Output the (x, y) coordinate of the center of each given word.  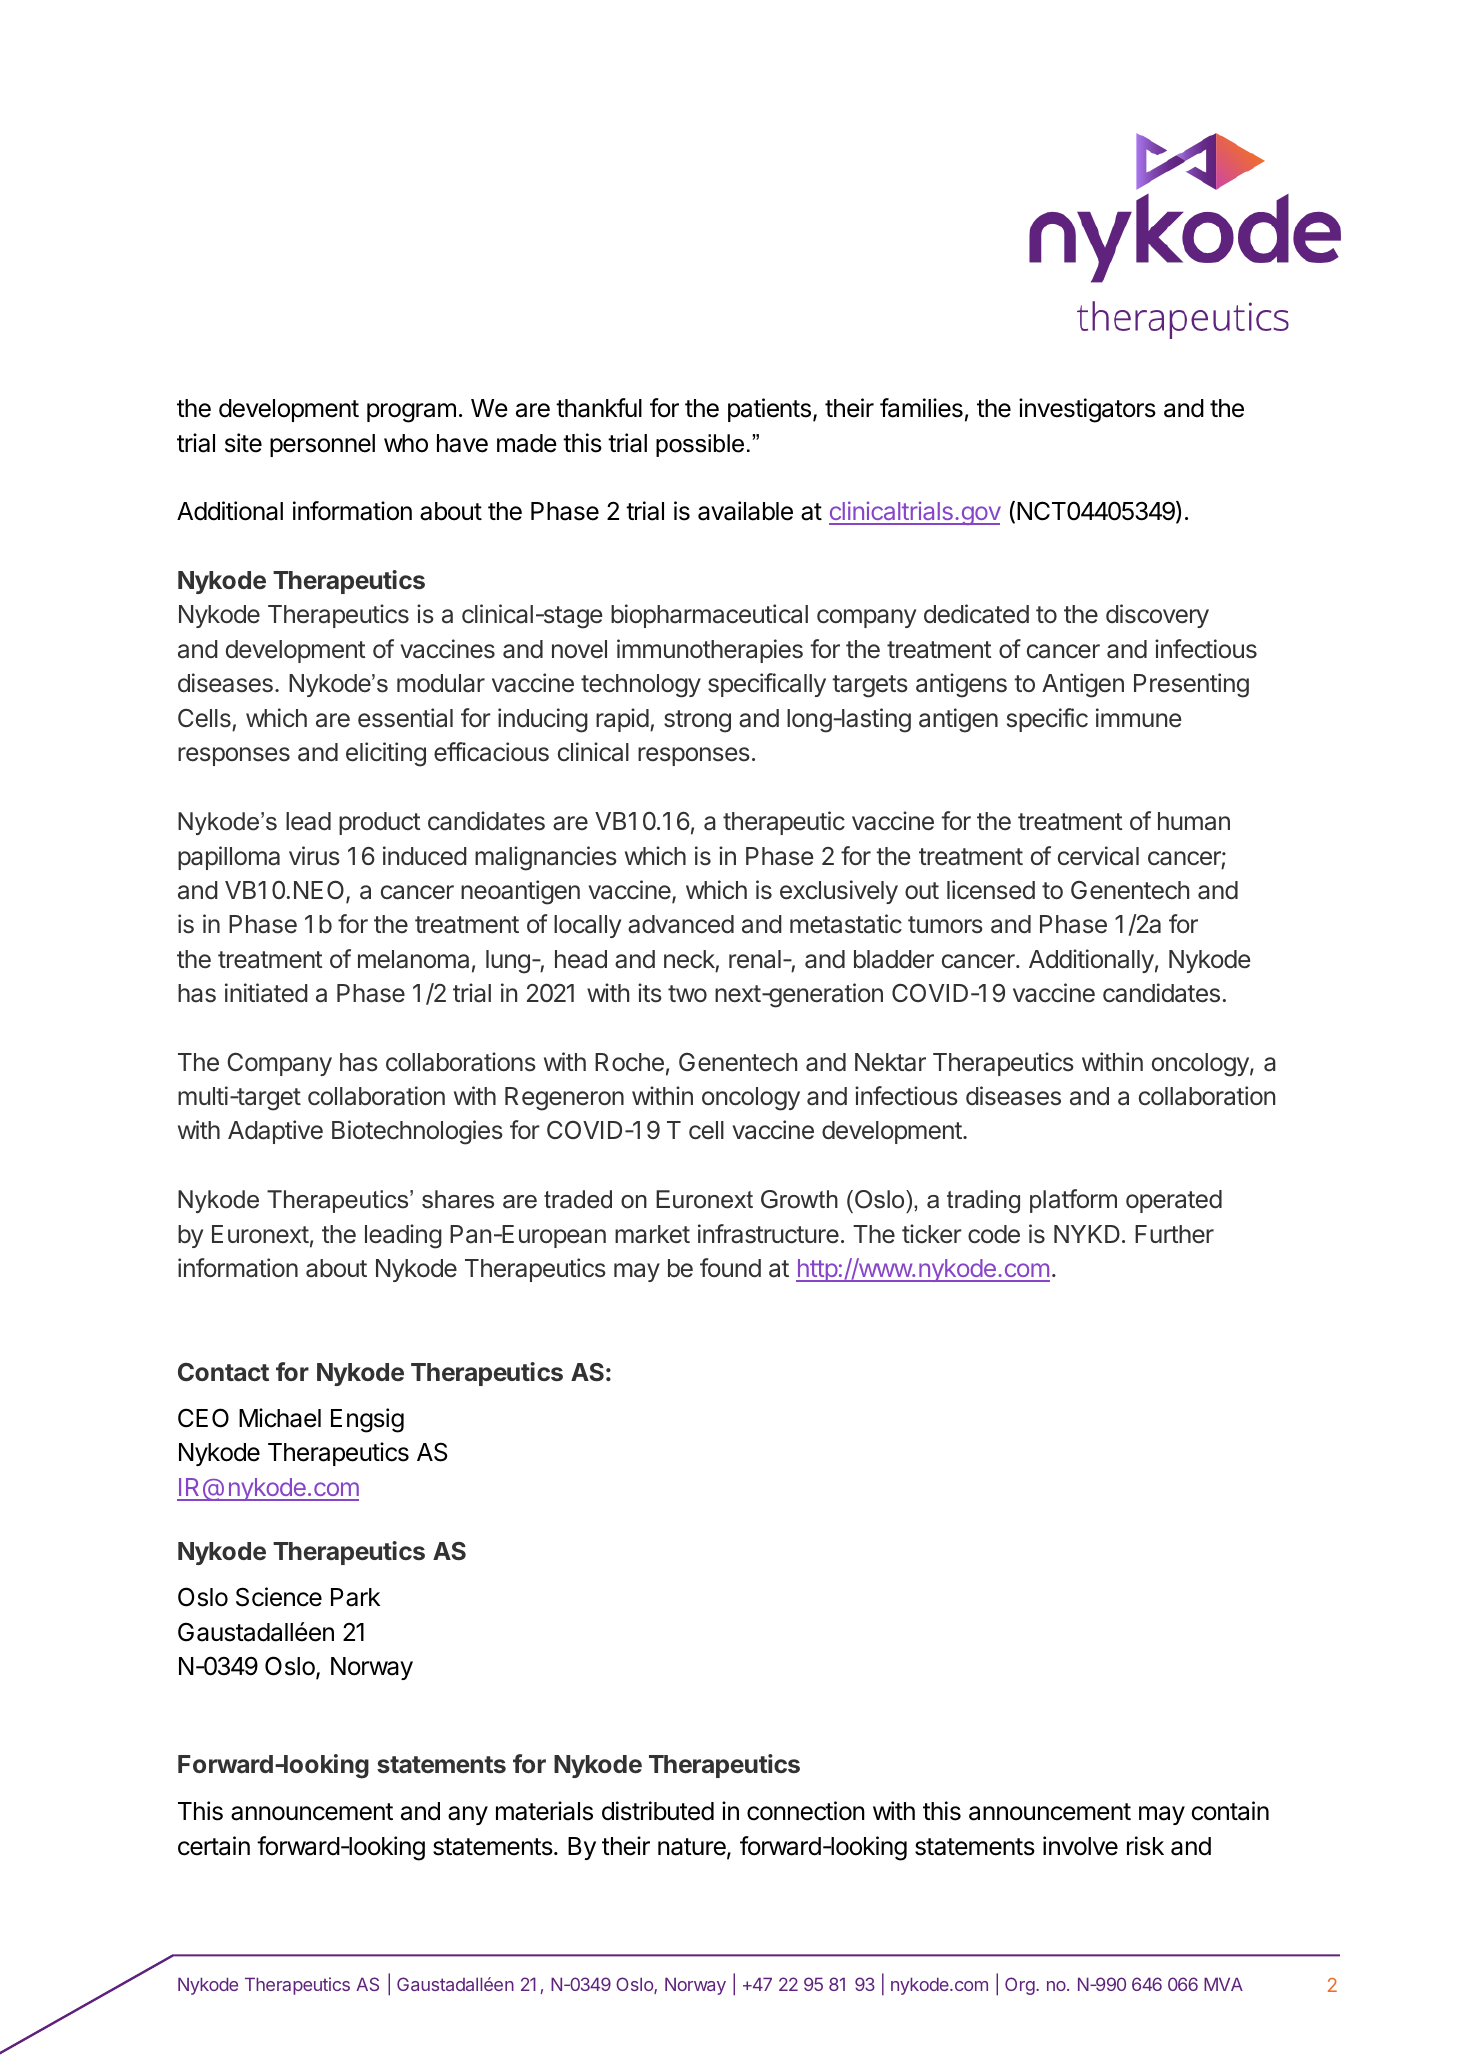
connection (806, 1811)
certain (214, 1846)
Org (1021, 1986)
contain (1230, 1811)
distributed (658, 1811)
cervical (1098, 856)
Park (355, 1597)
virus (314, 856)
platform (1073, 1201)
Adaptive (275, 1132)
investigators (1087, 410)
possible (700, 445)
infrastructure (768, 1234)
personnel (322, 445)
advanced (681, 924)
